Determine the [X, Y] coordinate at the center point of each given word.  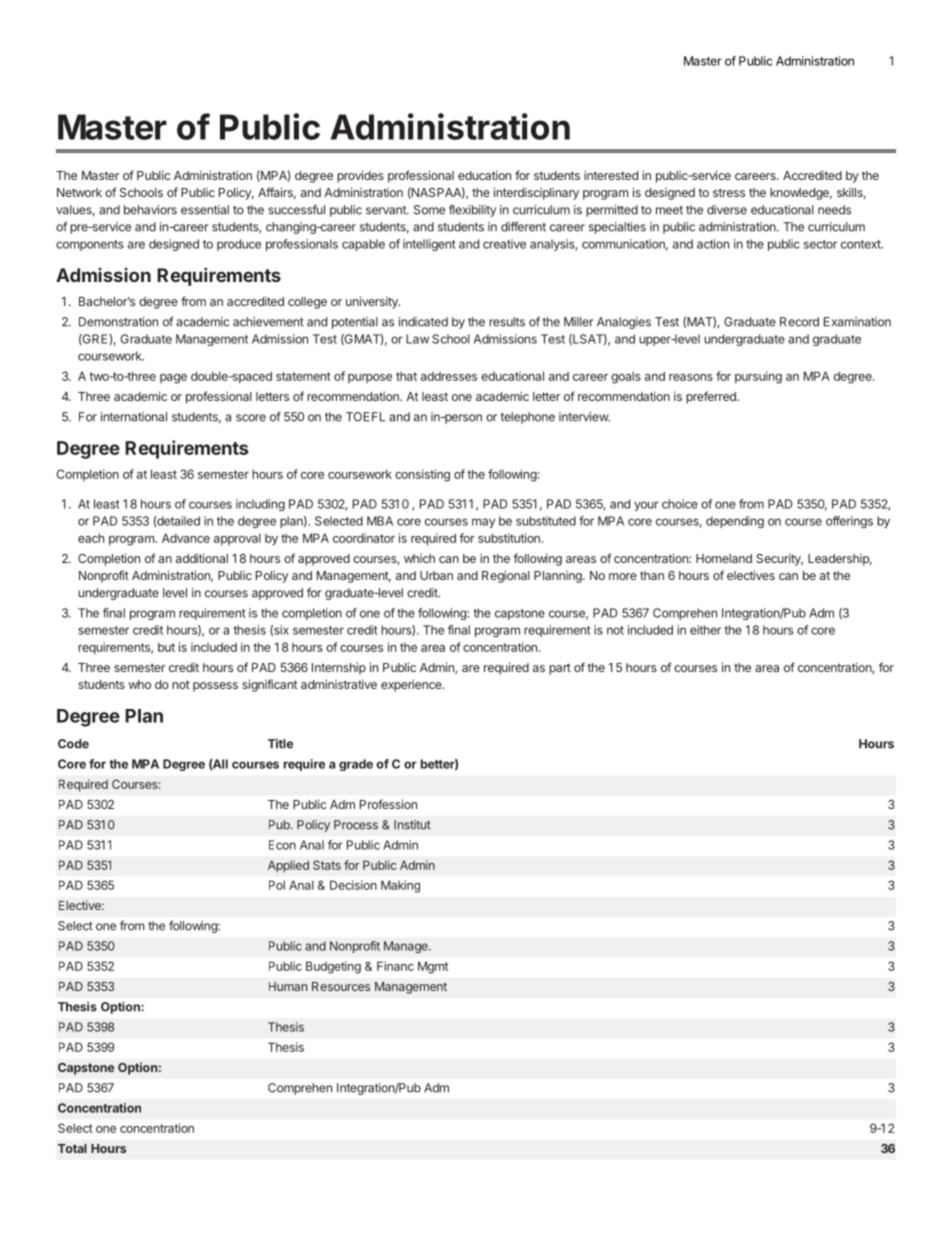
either [705, 630]
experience [412, 685]
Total [72, 1148]
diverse [727, 210]
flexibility [472, 211]
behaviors [150, 210]
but [166, 647]
